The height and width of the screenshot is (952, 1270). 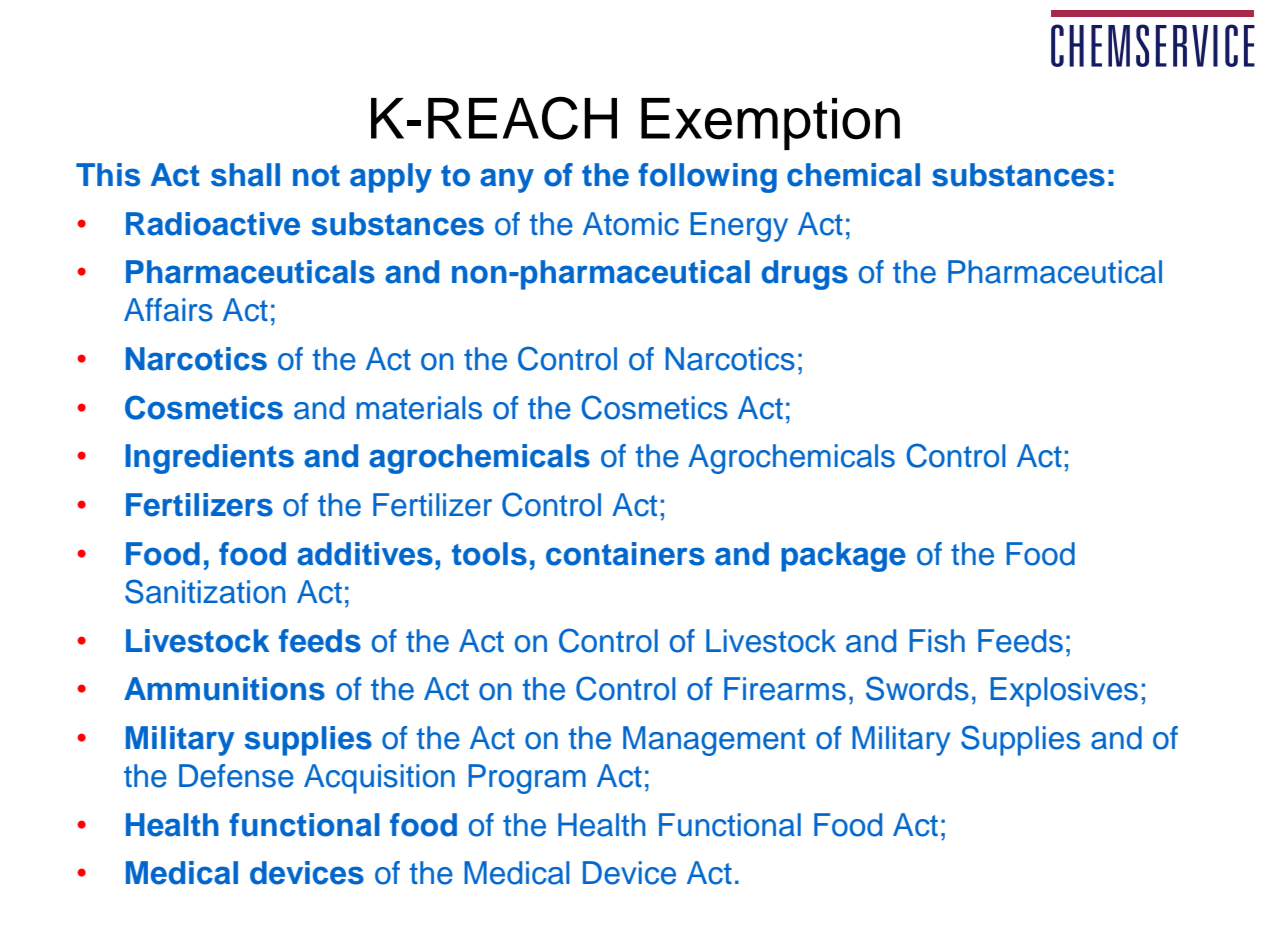 I want to click on materials, so click(x=419, y=408).
